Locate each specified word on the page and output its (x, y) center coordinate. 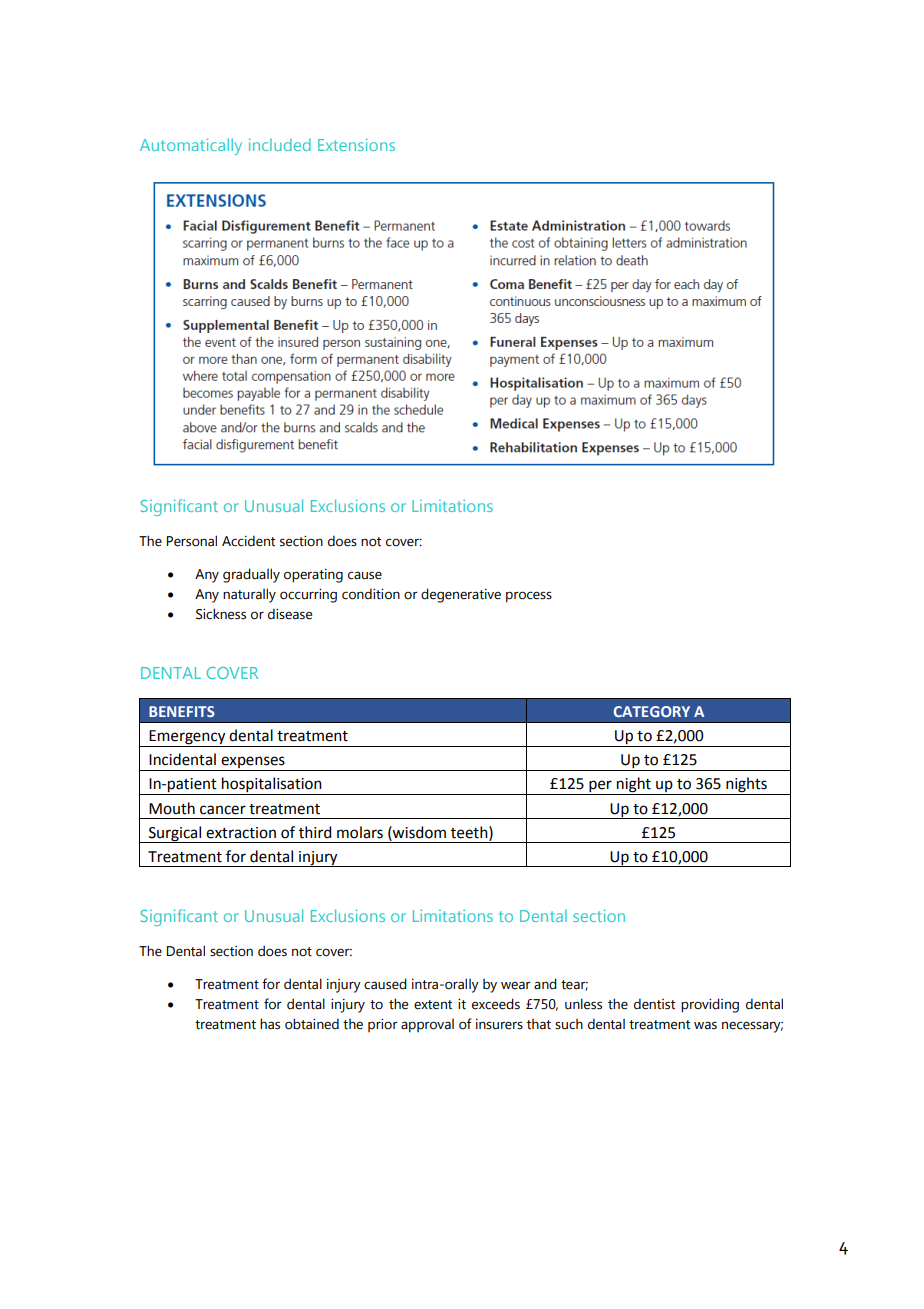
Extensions (356, 144)
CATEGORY (652, 711)
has (270, 1024)
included (280, 144)
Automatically (191, 146)
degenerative (461, 595)
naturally (249, 595)
